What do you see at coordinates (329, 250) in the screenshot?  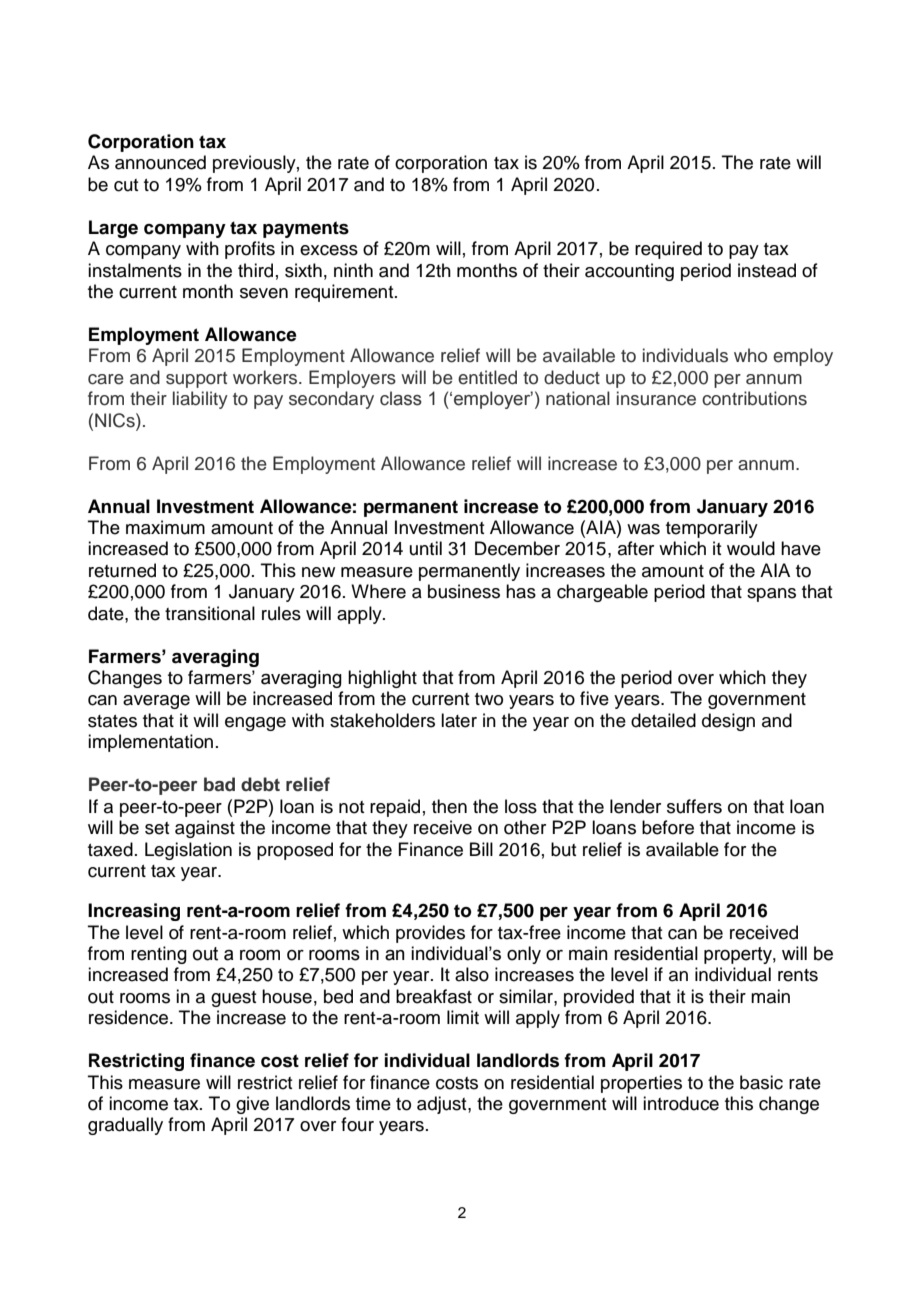 I see `excess` at bounding box center [329, 250].
